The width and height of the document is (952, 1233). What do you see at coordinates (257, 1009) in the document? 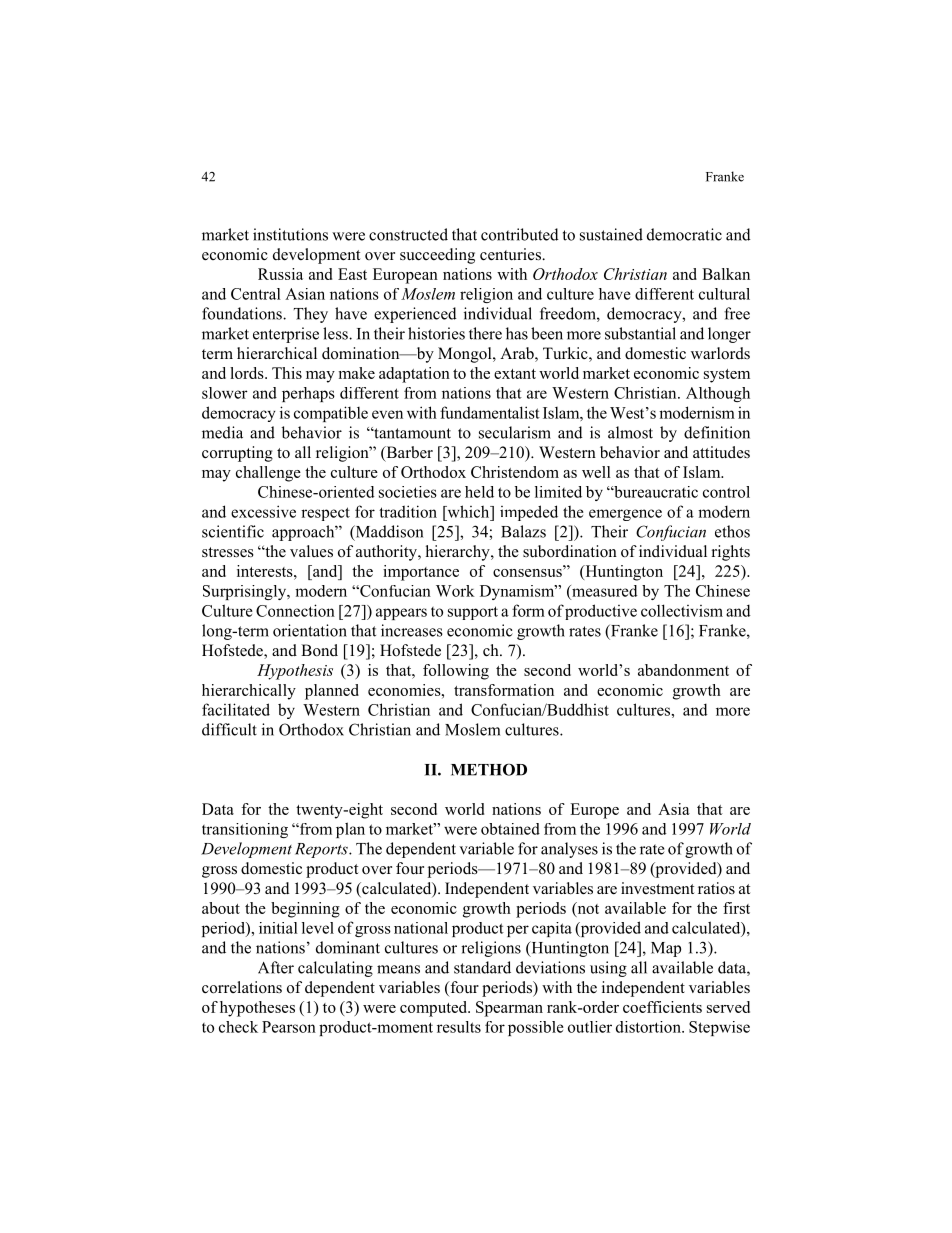
I see `hypotheses` at bounding box center [257, 1009].
